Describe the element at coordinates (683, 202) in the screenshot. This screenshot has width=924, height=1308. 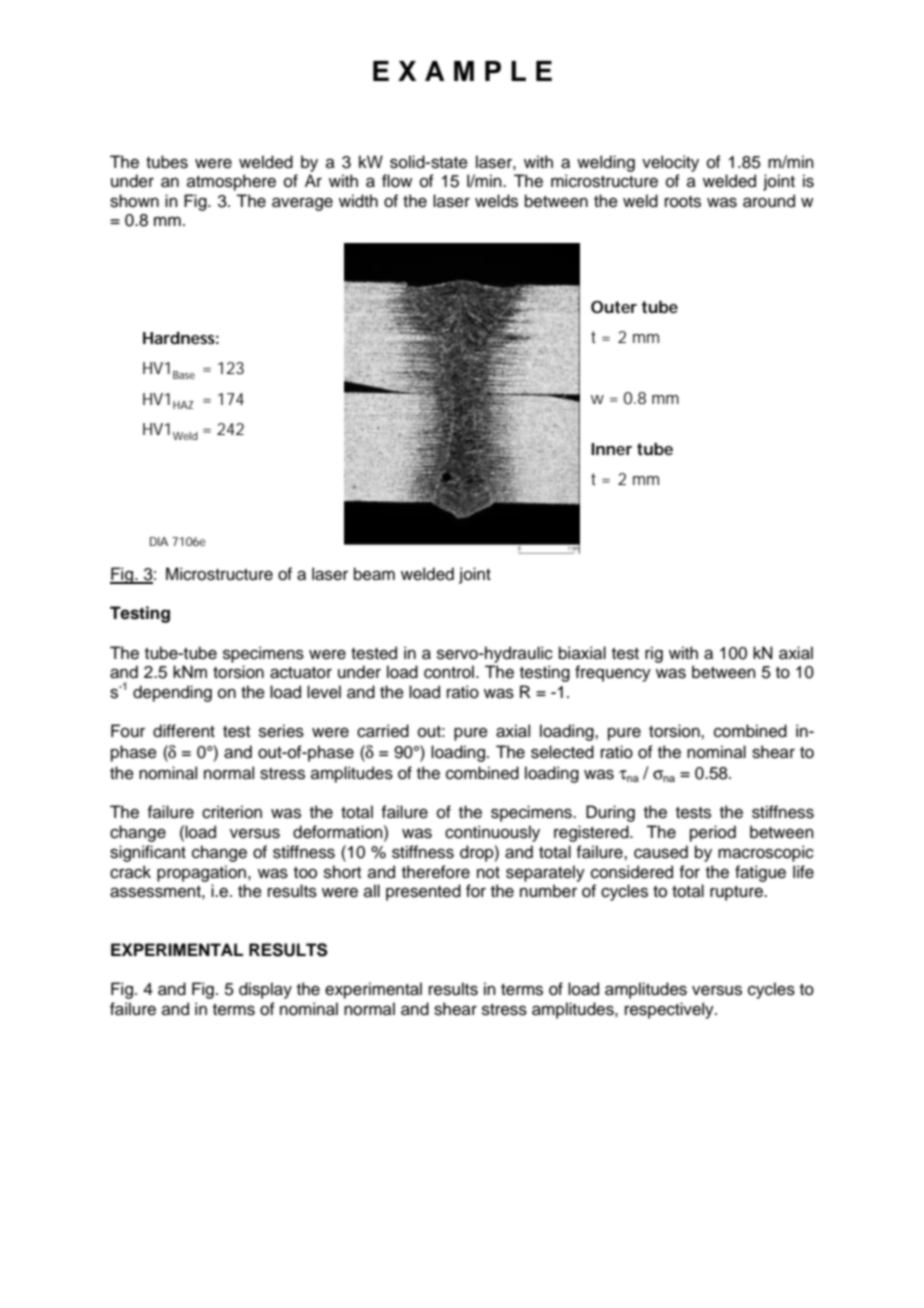
I see `roots` at that location.
